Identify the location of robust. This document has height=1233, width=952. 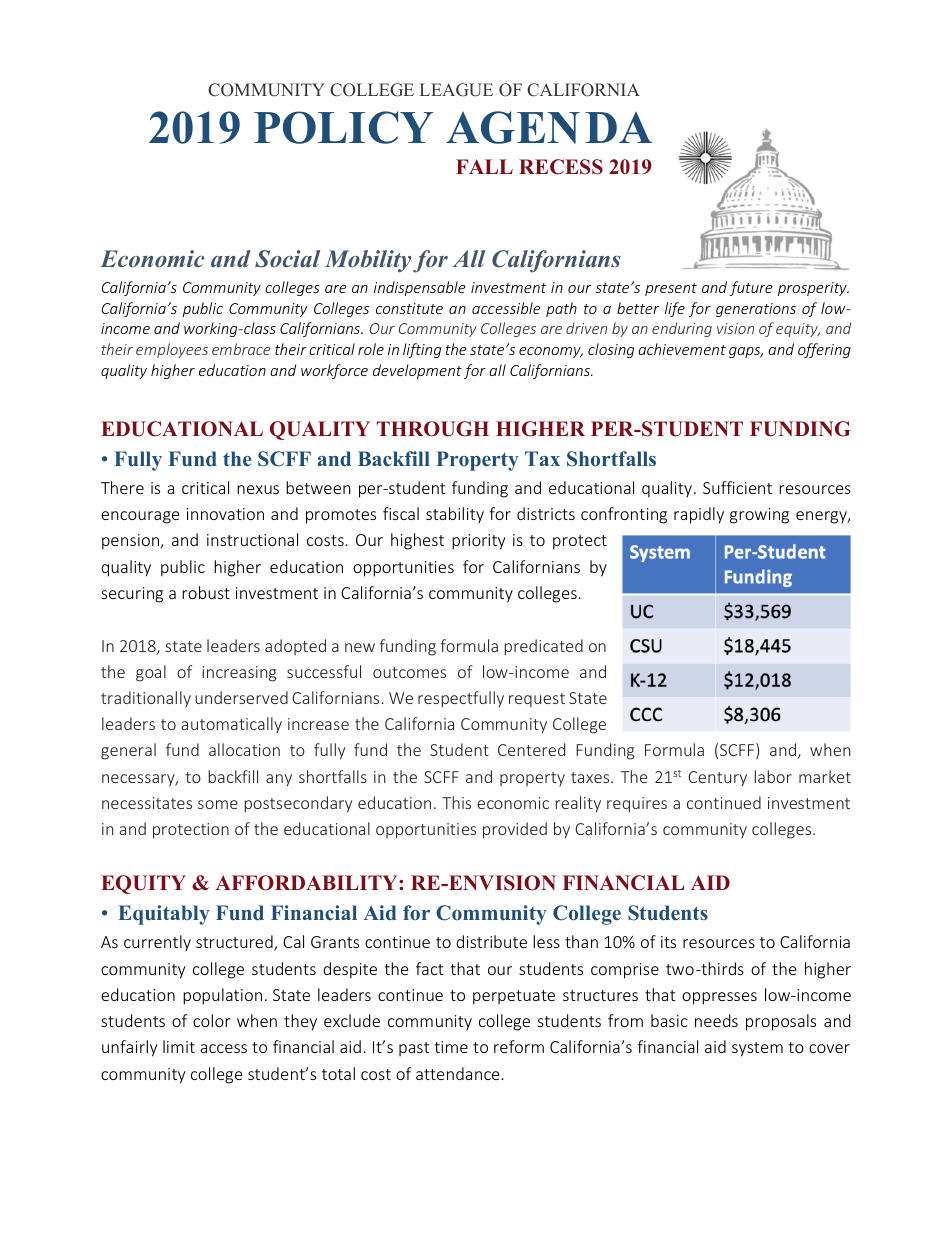
(206, 592).
